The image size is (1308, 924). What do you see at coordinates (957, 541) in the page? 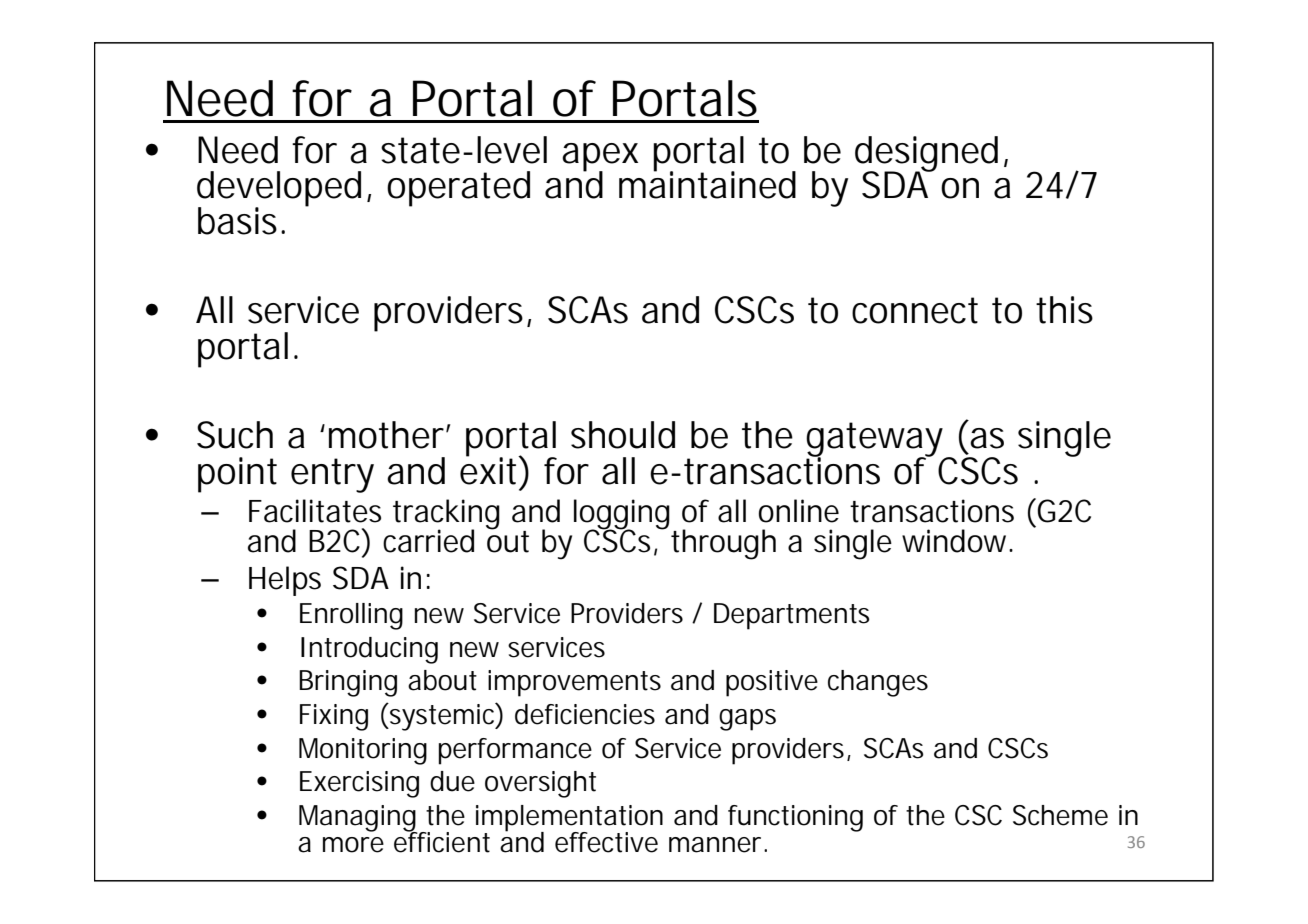
I see `window` at bounding box center [957, 541].
